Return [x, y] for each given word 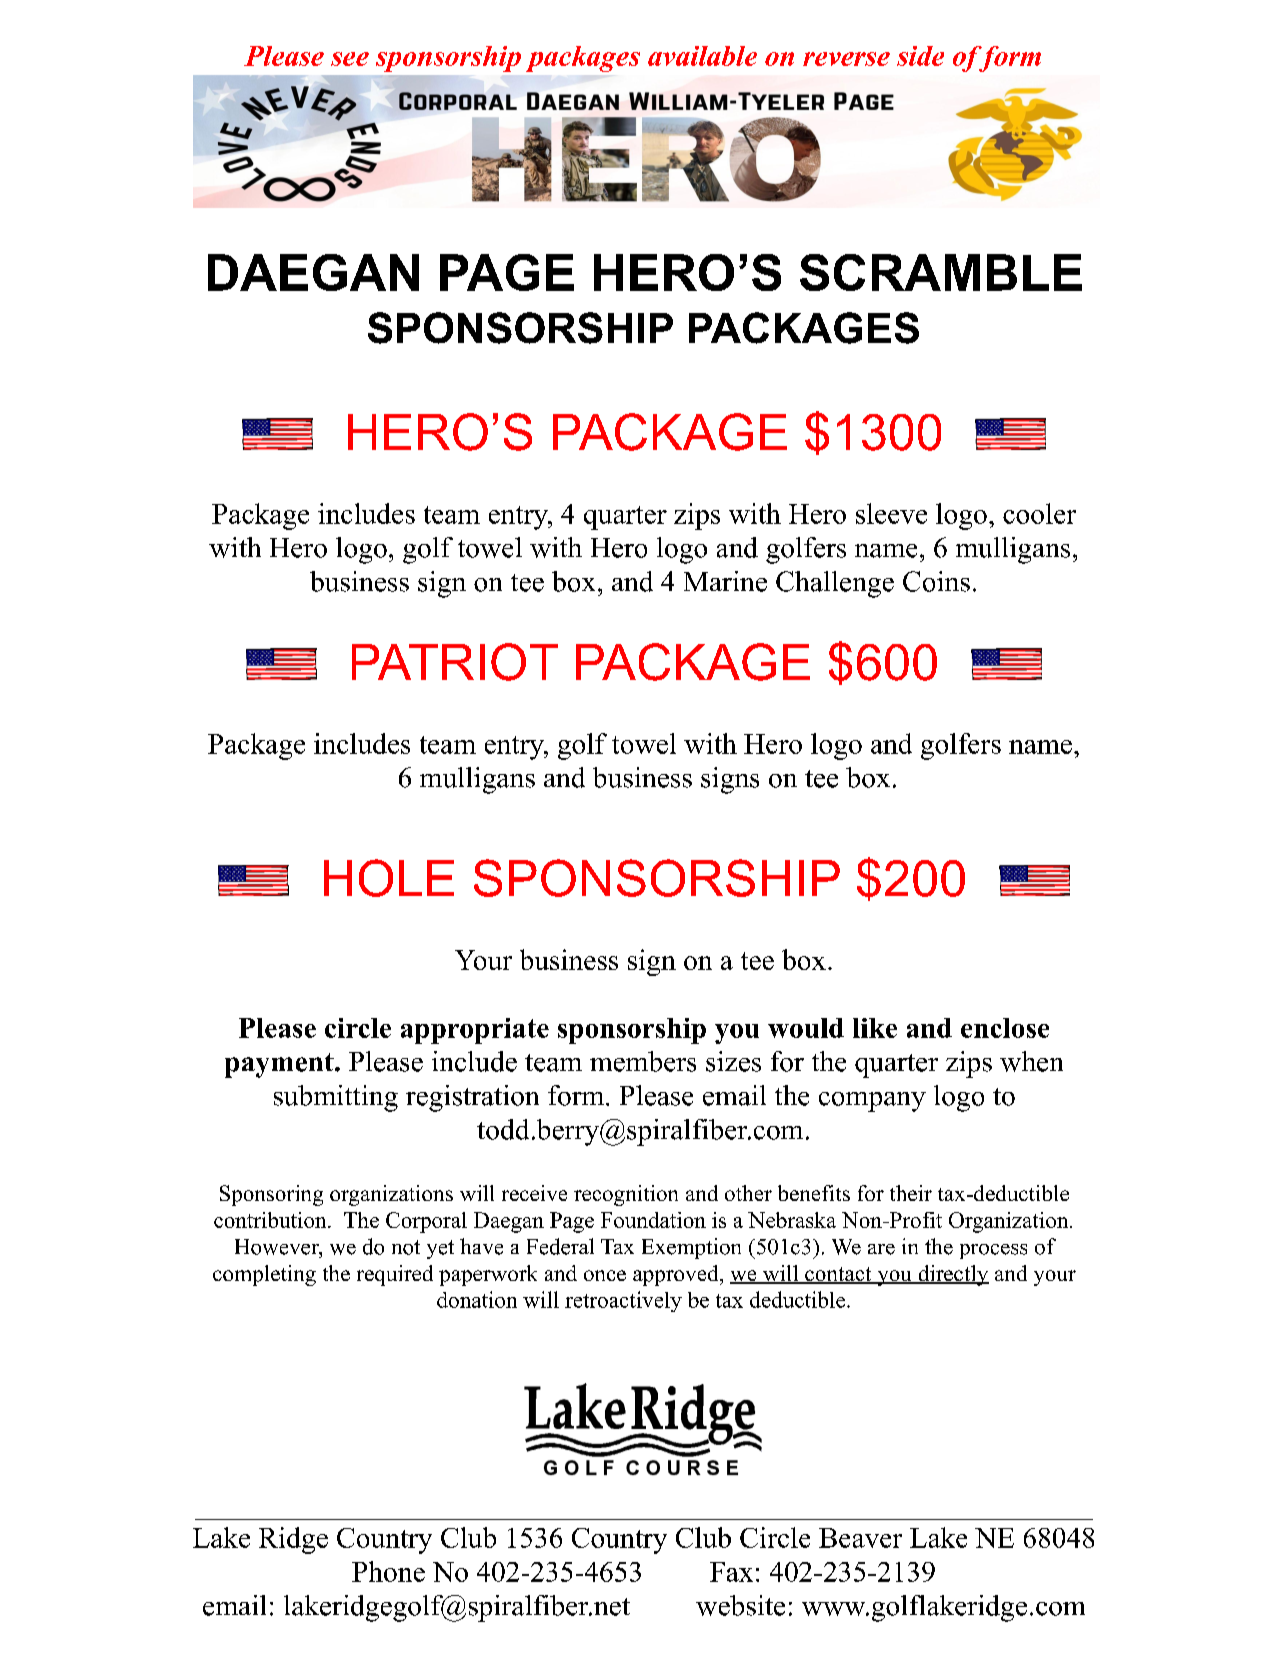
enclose [1005, 1028]
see [350, 59]
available [702, 56]
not [406, 1247]
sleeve [891, 513]
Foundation [653, 1220]
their [911, 1193]
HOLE [389, 878]
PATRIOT [455, 662]
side [920, 56]
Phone [388, 1571]
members [643, 1061]
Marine [725, 581]
